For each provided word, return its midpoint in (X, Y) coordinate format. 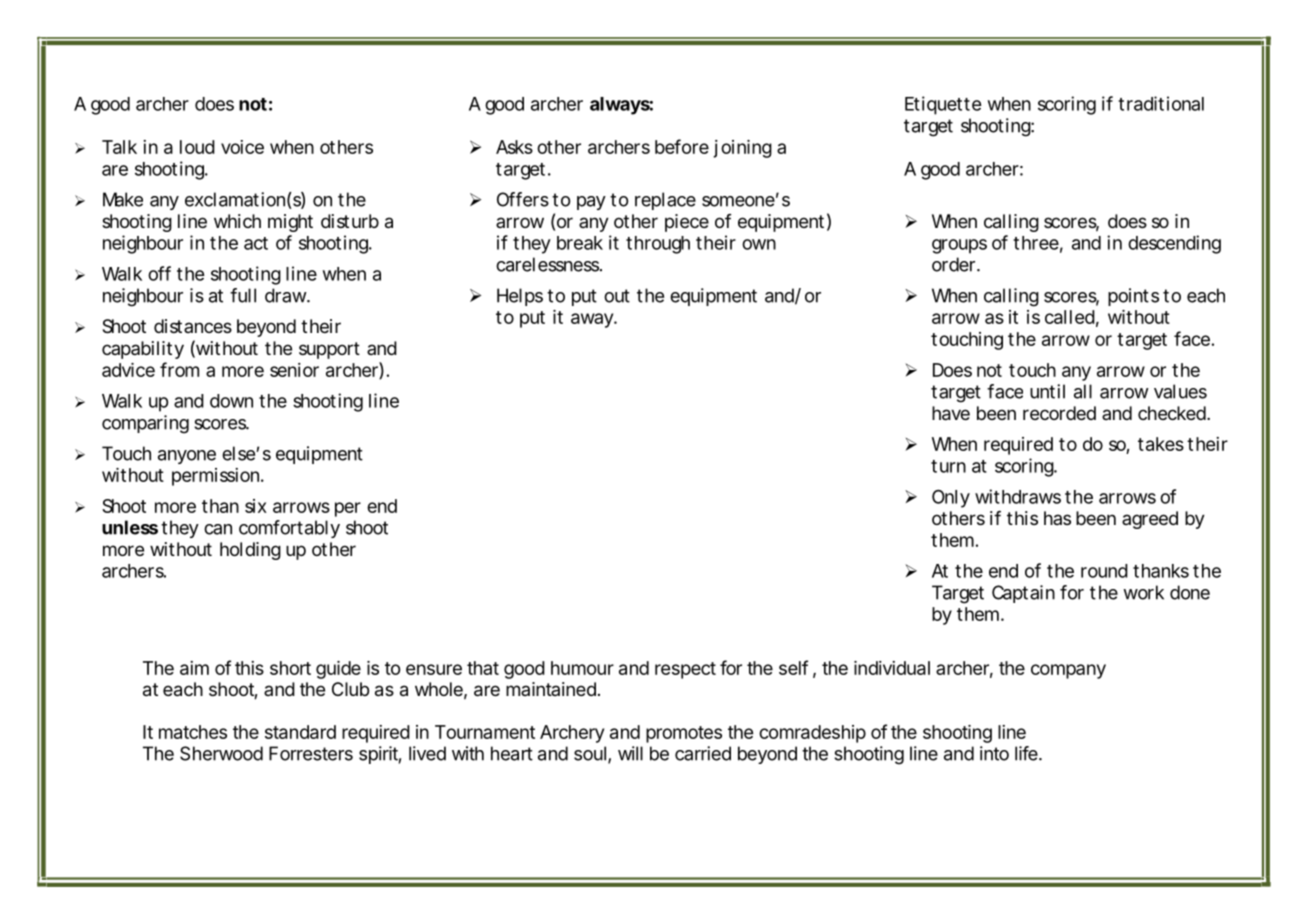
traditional (1161, 103)
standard (300, 732)
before (682, 146)
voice (242, 147)
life (1027, 753)
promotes (684, 734)
